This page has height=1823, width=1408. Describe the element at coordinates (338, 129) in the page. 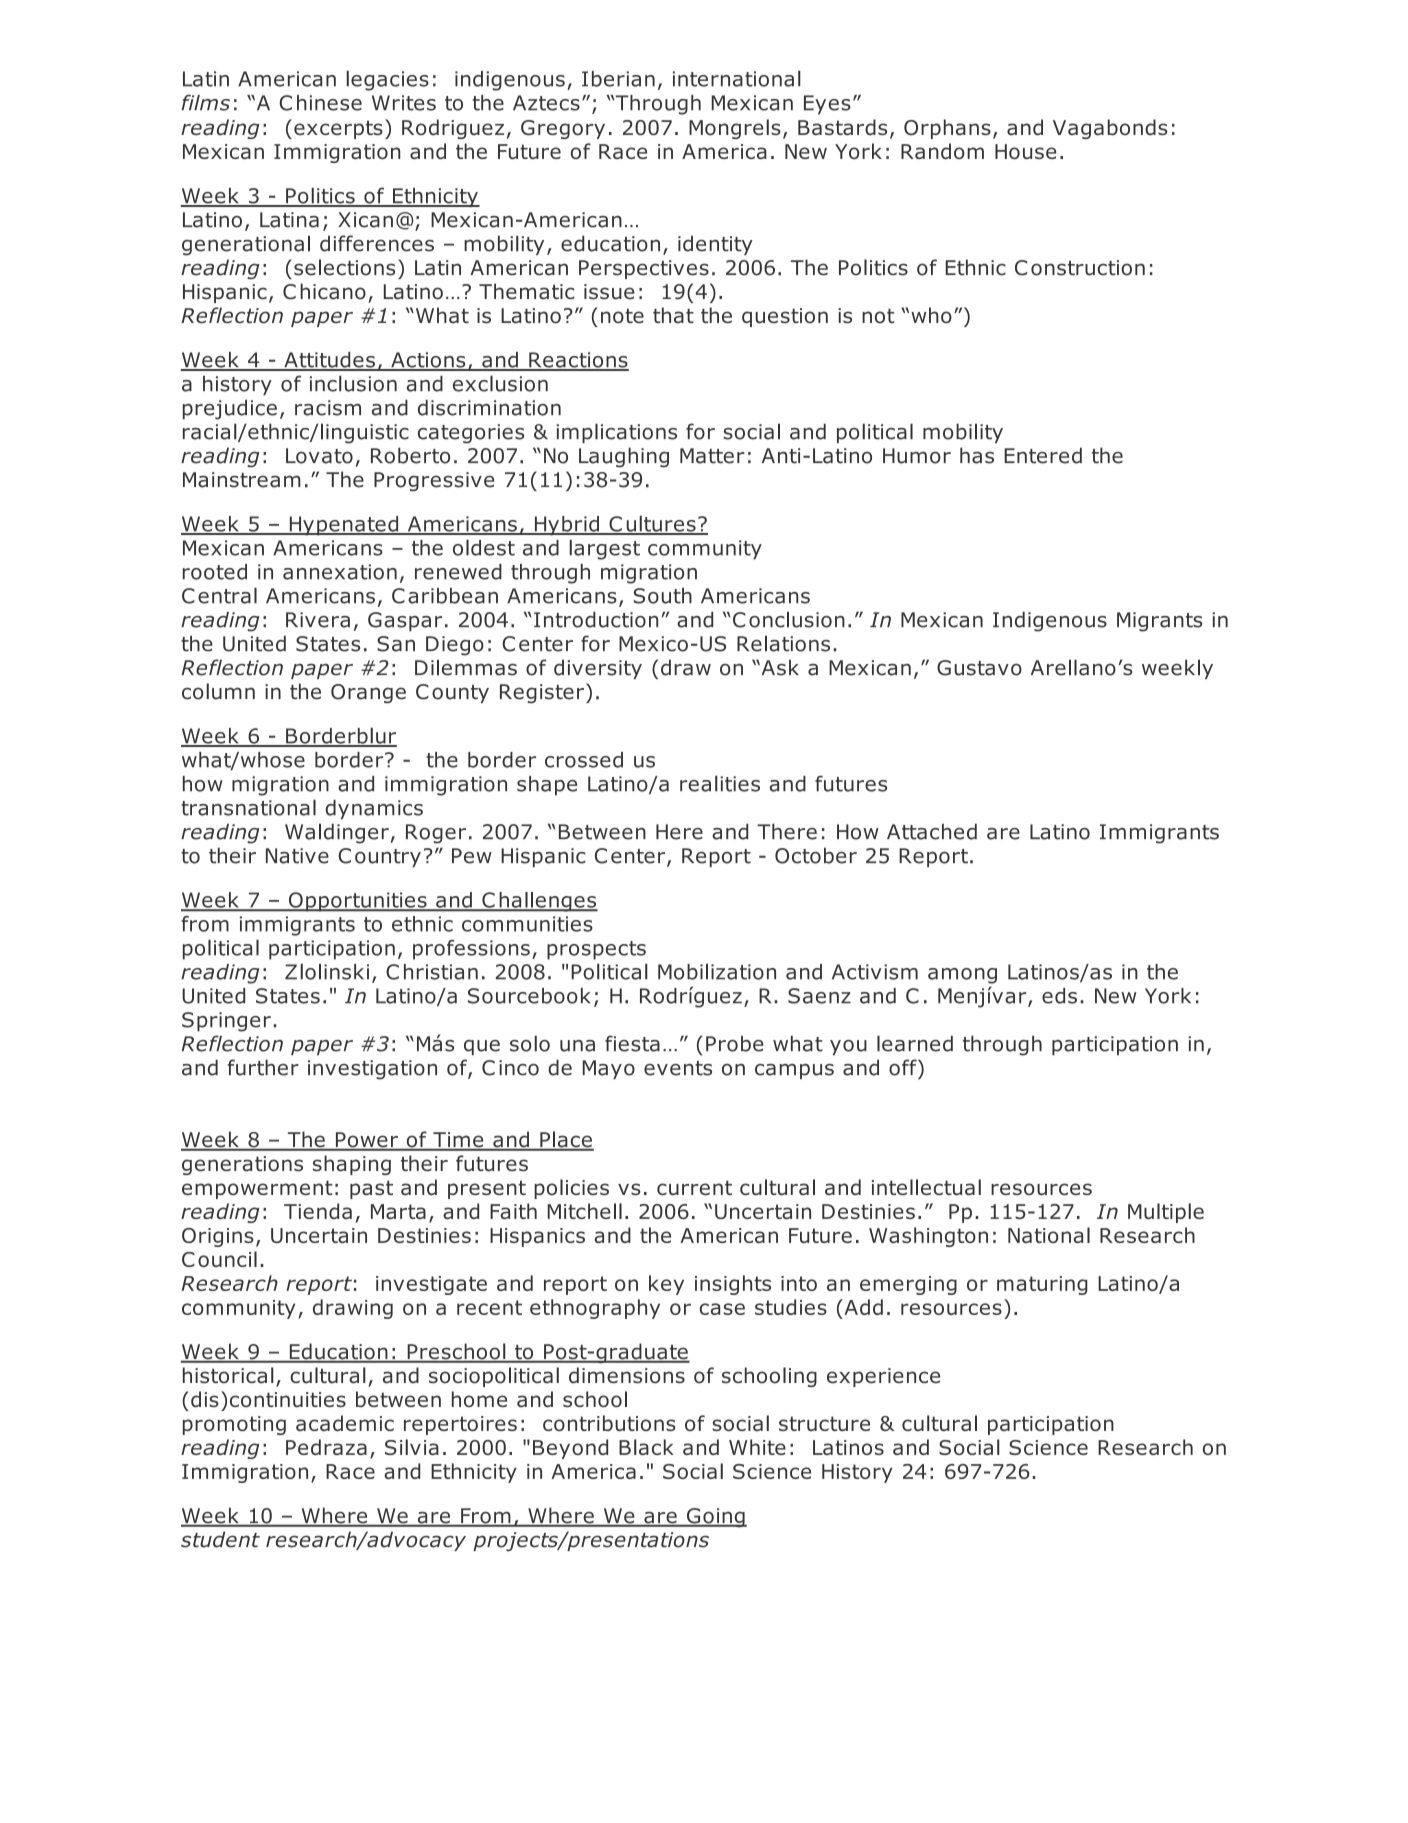

I see `excerpts` at that location.
